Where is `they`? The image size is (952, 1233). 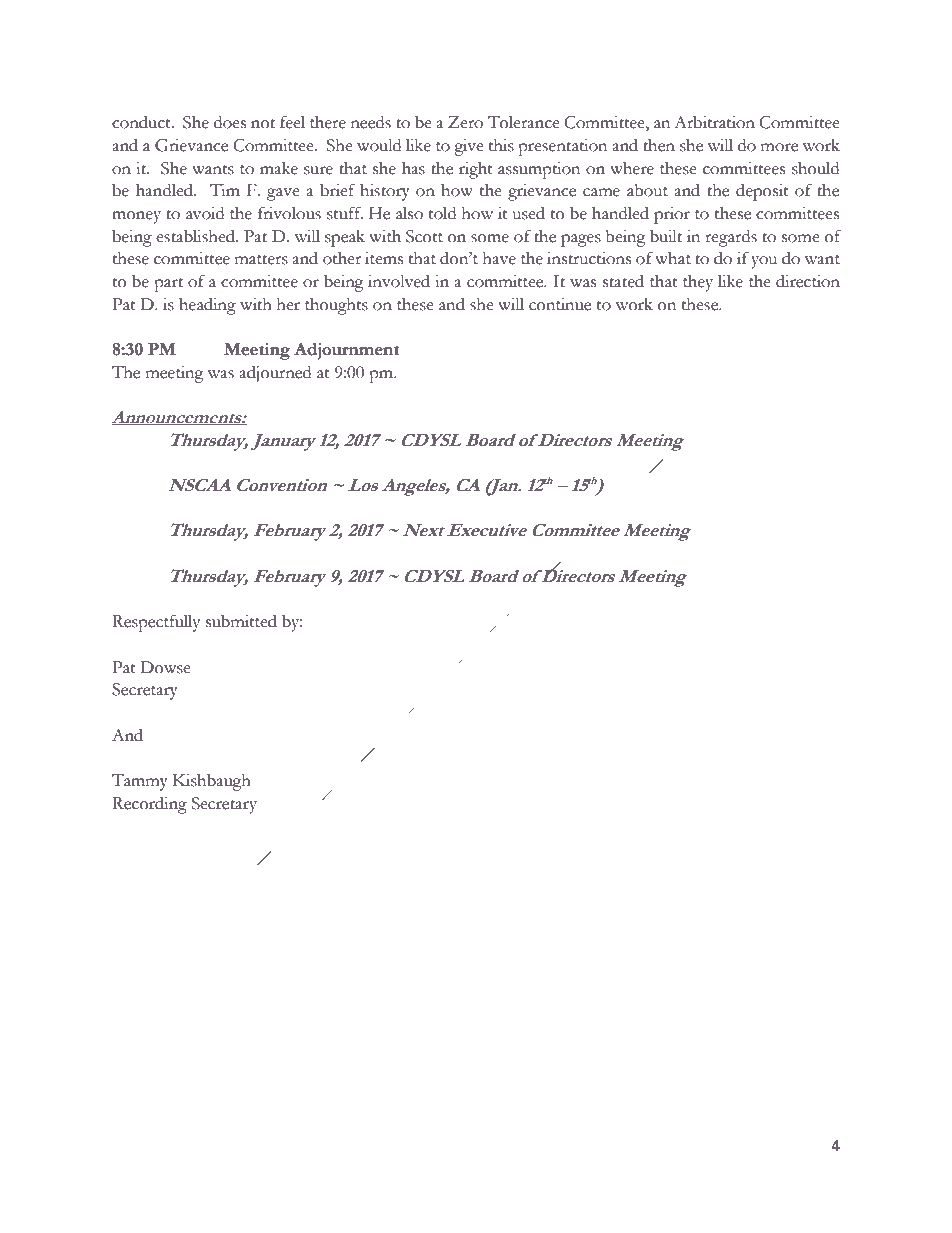
they is located at coordinates (698, 283).
